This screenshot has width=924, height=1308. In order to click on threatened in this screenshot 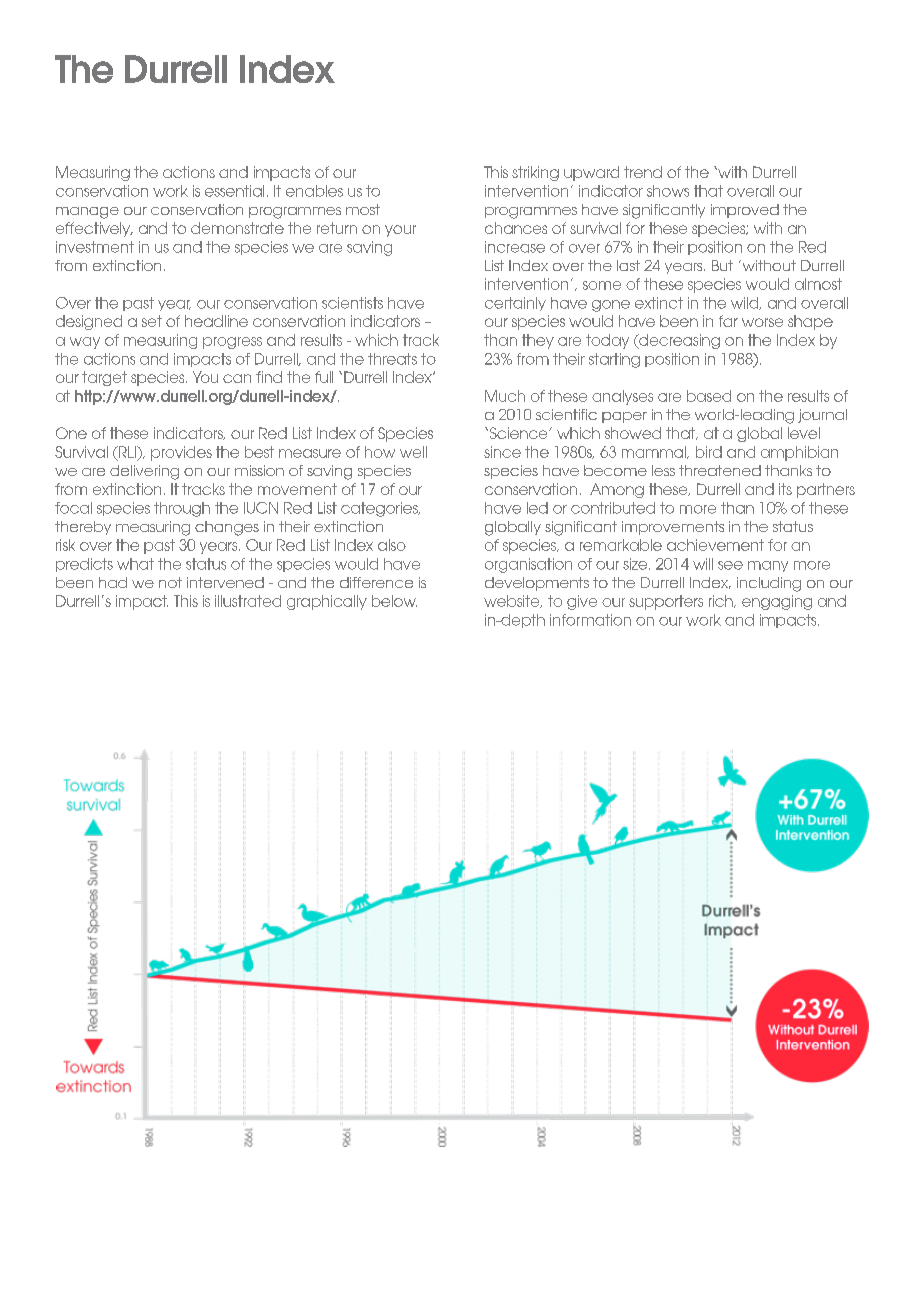, I will do `click(720, 470)`.
